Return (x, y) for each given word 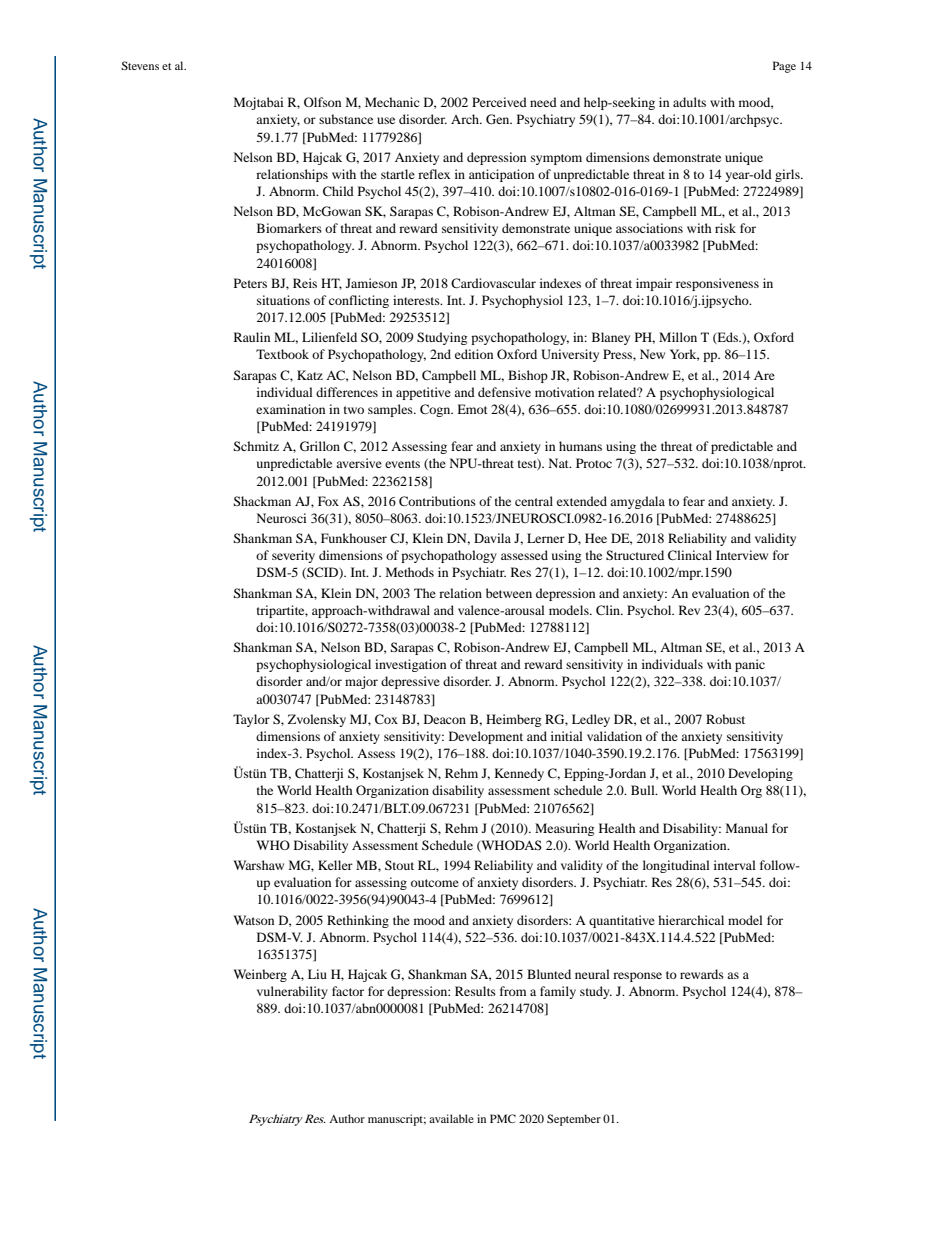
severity (293, 556)
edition (474, 354)
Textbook (282, 354)
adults (689, 102)
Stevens (140, 65)
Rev (689, 610)
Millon (678, 337)
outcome (435, 883)
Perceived (499, 102)
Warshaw (258, 865)
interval (735, 865)
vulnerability (292, 992)
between (509, 593)
